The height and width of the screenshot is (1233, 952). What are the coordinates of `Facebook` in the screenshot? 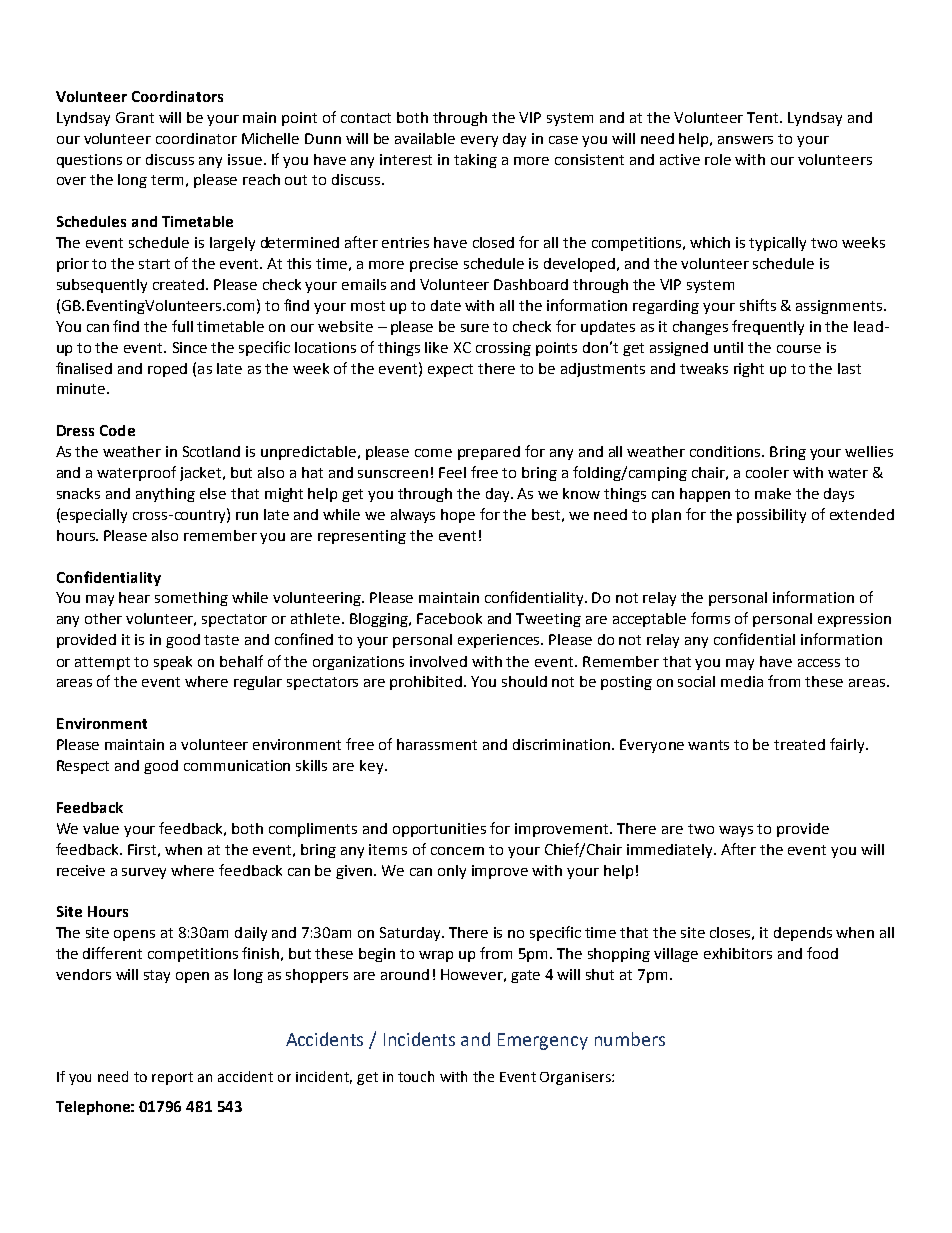 It's located at (449, 618).
